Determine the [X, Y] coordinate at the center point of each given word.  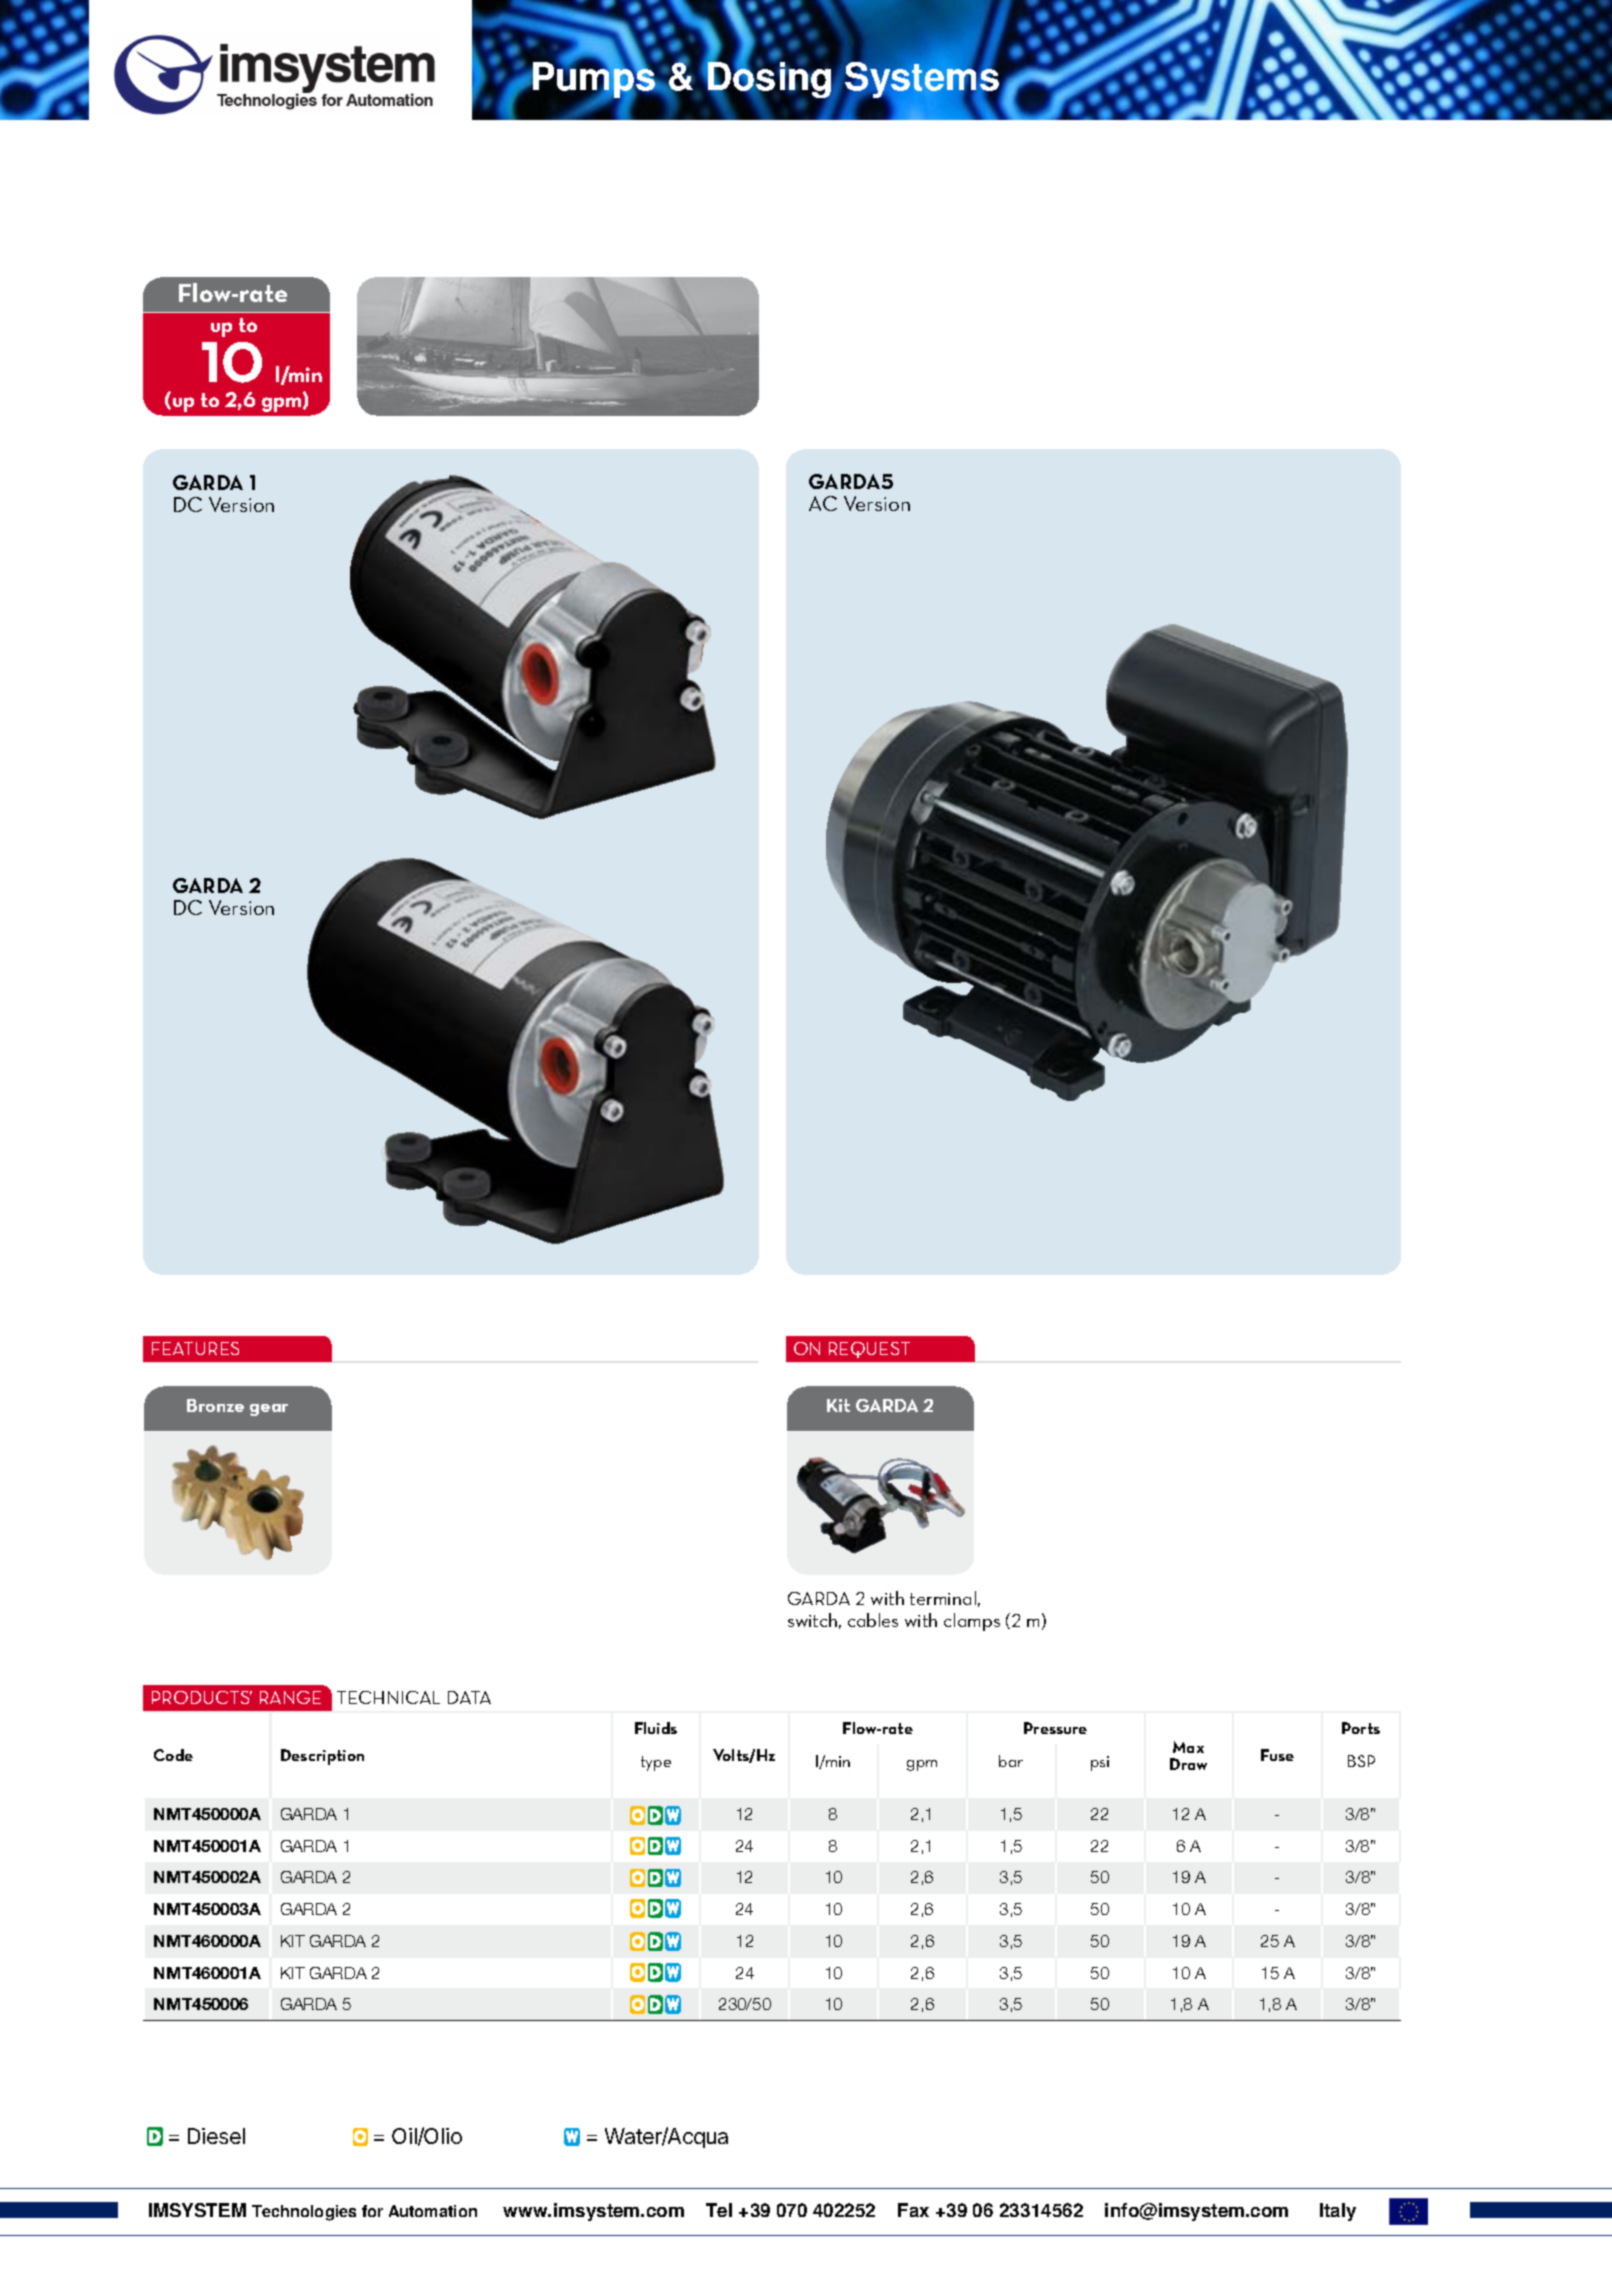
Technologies [304, 2213]
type [656, 1763]
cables [873, 1620]
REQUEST [869, 1350]
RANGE [290, 1697]
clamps [972, 1622]
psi [1100, 1763]
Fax [913, 2210]
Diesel [216, 2136]
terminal [943, 1598]
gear [269, 1410]
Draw [1188, 1764]
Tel [719, 2210]
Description [322, 1757]
